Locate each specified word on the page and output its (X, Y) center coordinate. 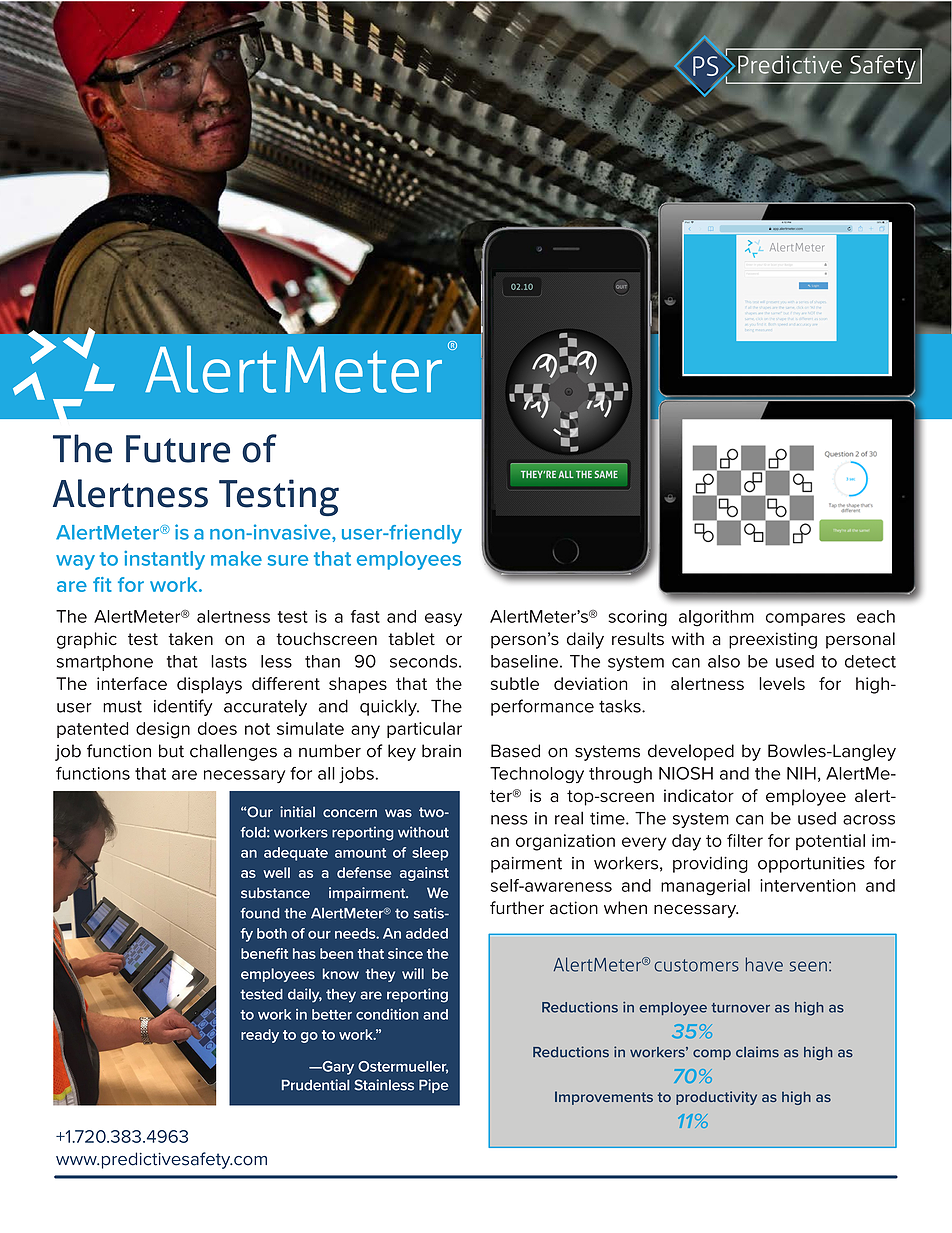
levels (782, 683)
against (424, 874)
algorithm (716, 618)
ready (260, 1036)
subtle (515, 683)
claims (757, 1052)
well (276, 872)
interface (132, 683)
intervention (808, 885)
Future (178, 449)
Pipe (433, 1086)
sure (288, 560)
